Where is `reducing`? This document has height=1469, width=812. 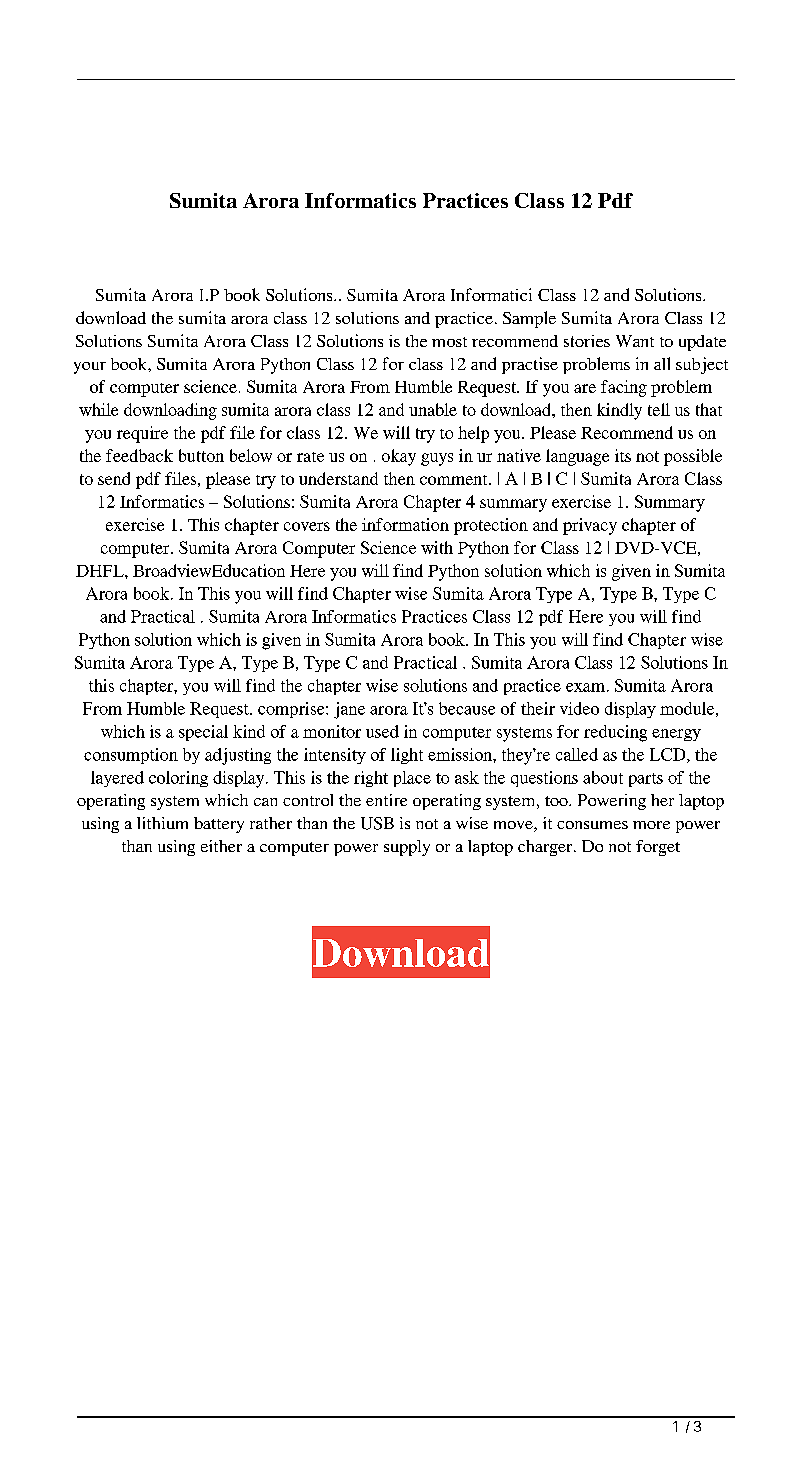 reducing is located at coordinates (615, 733).
